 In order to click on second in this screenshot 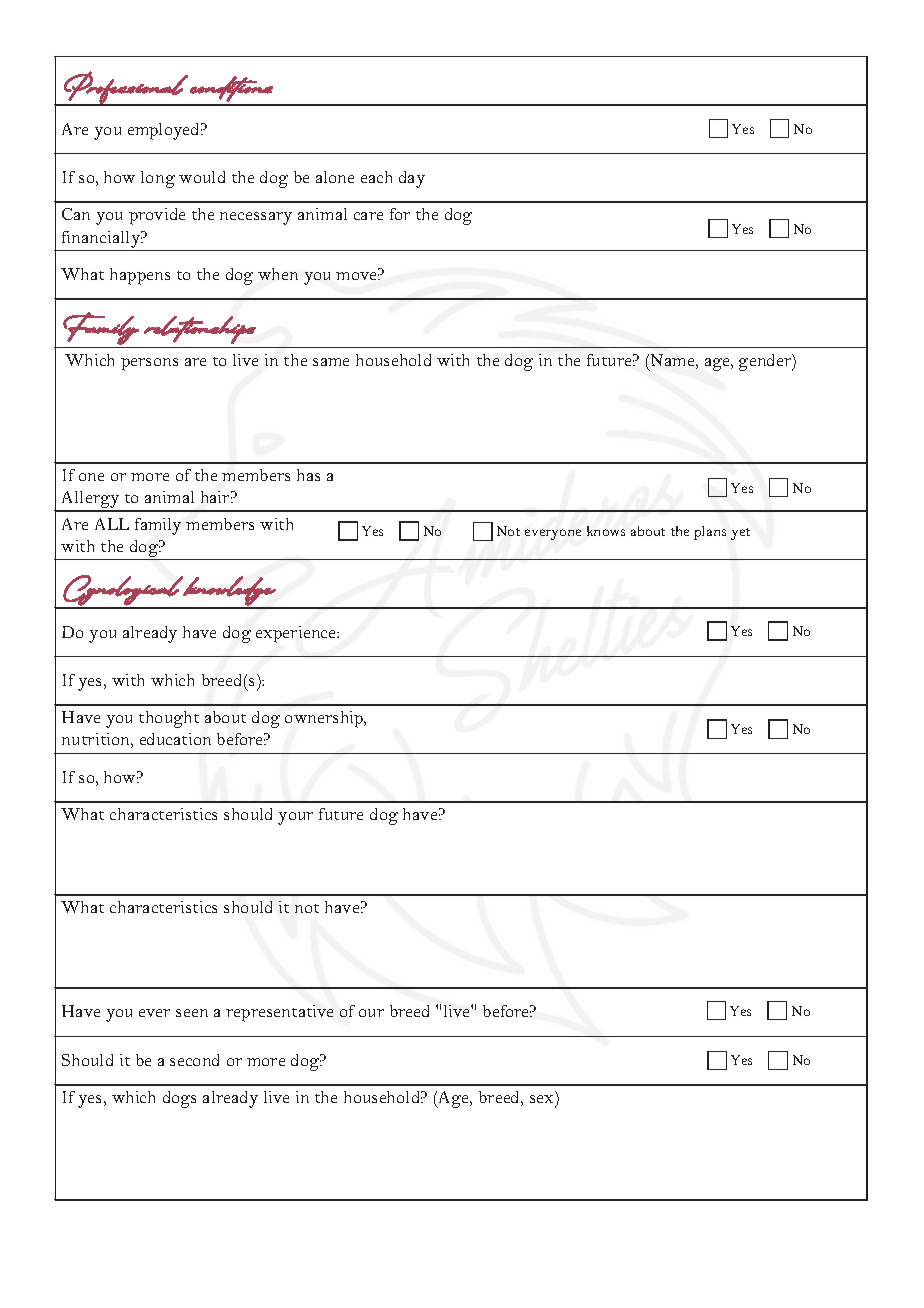, I will do `click(194, 1060)`.
